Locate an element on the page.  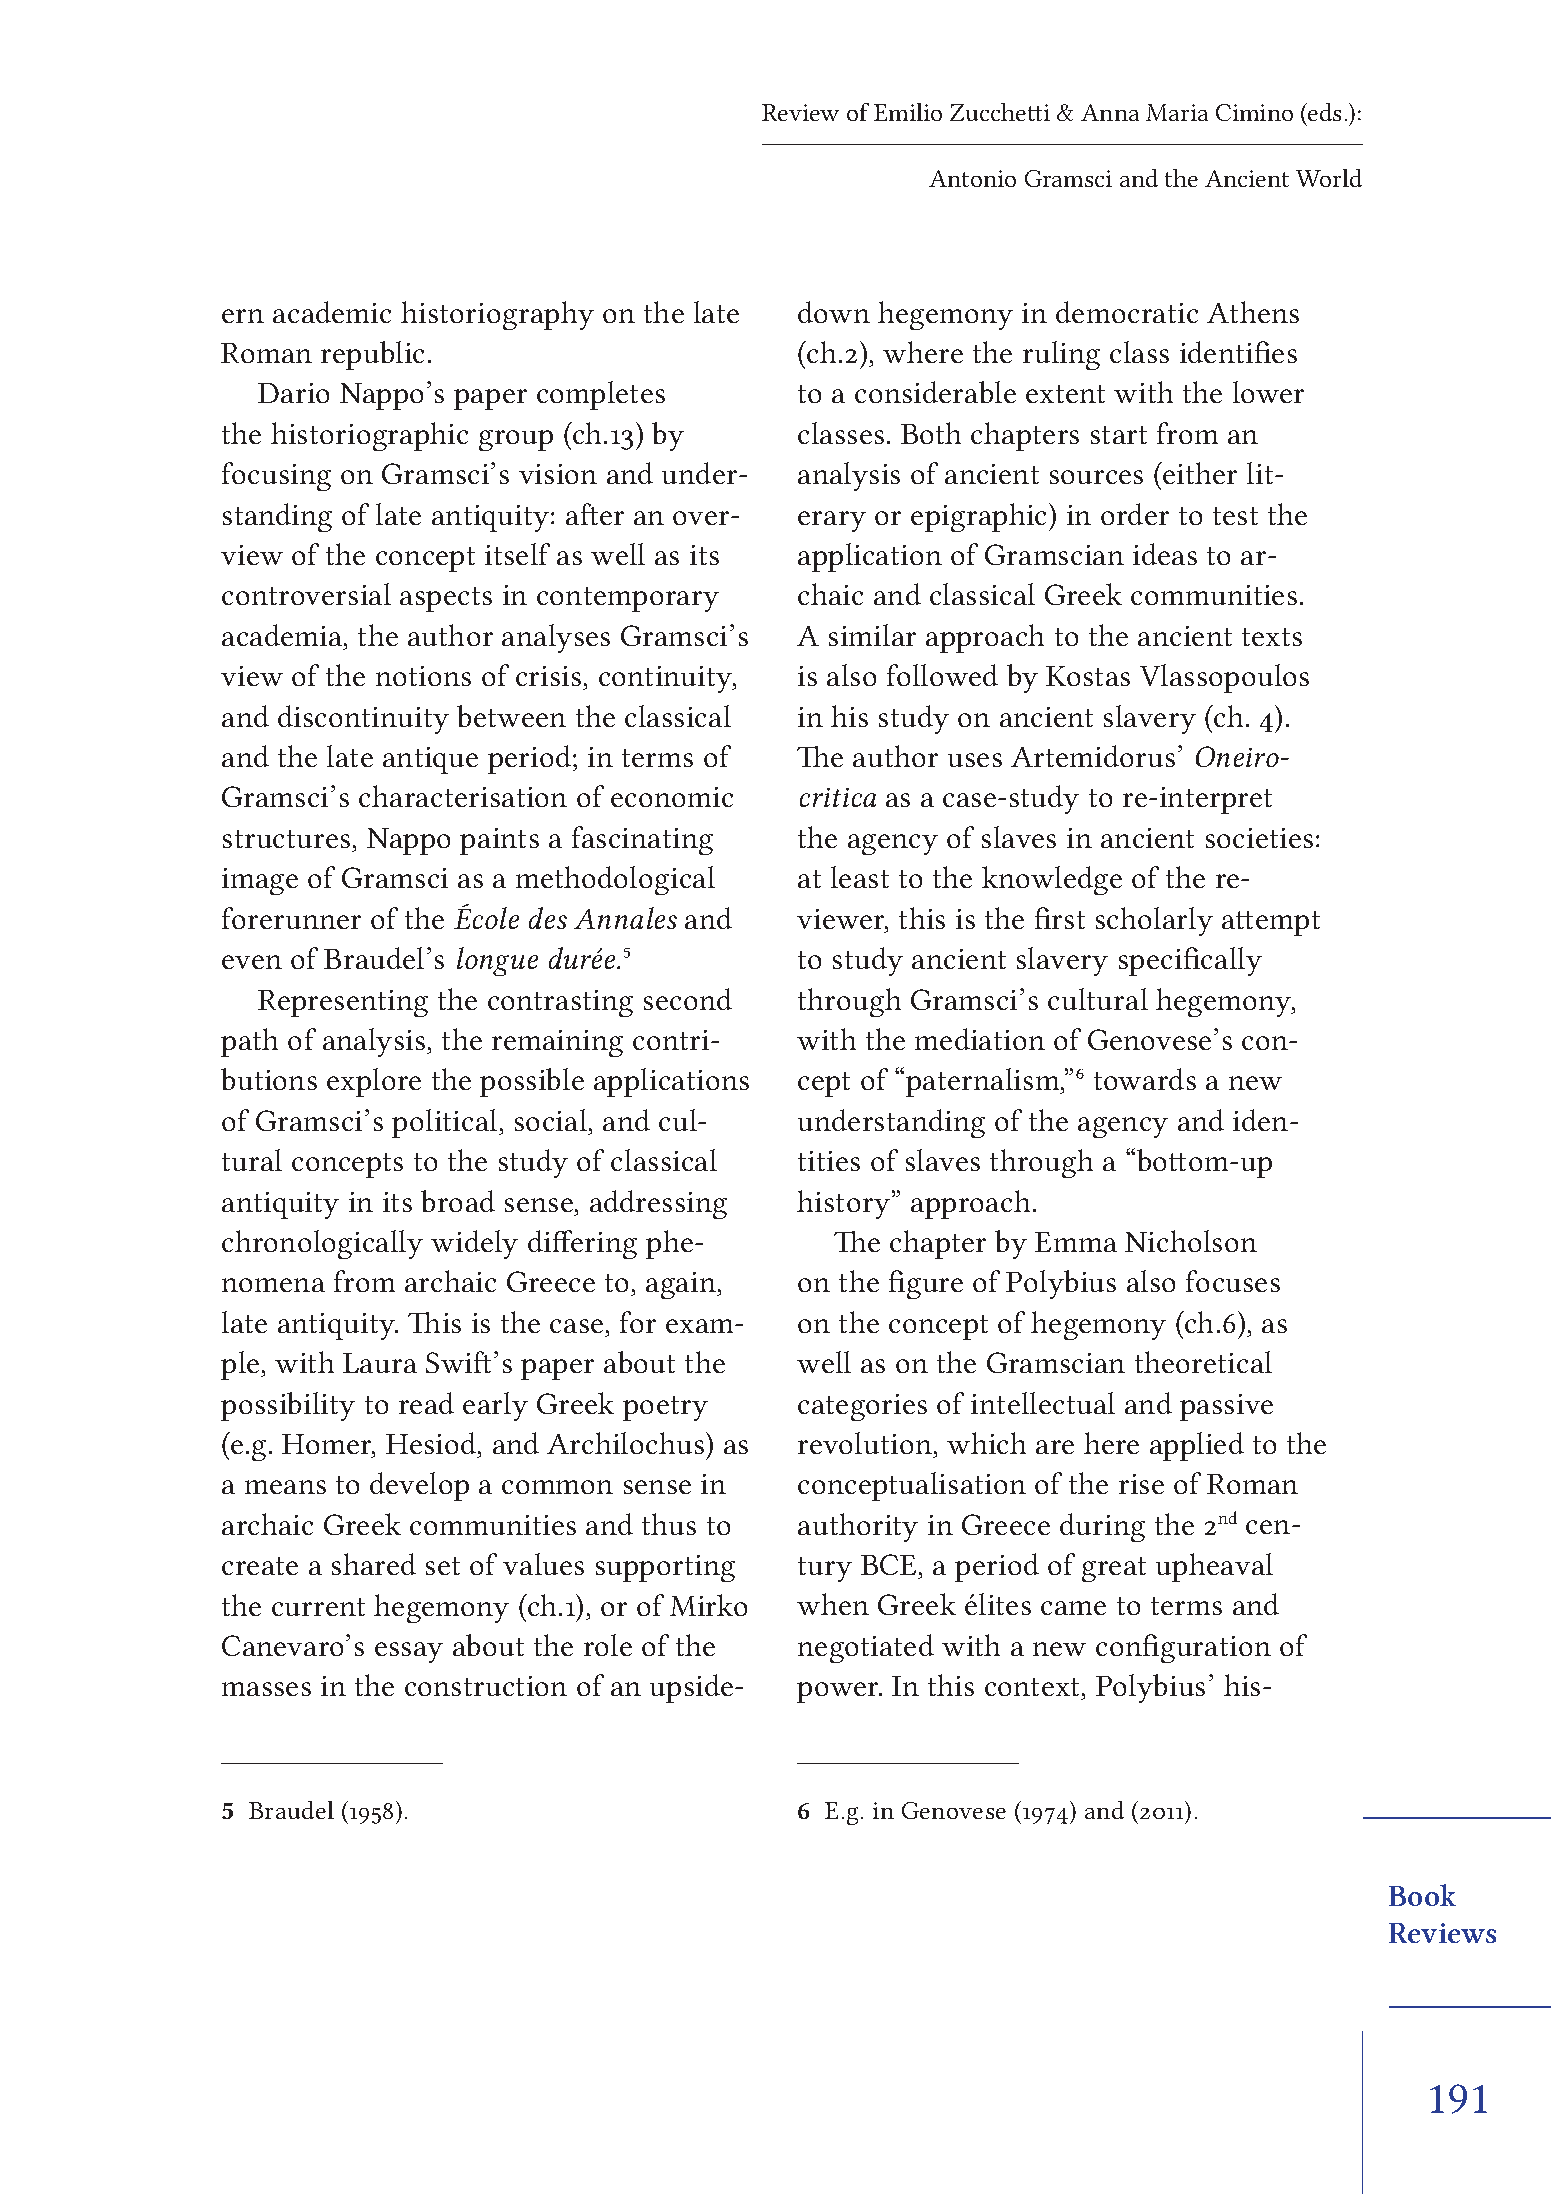
power is located at coordinates (839, 1692).
